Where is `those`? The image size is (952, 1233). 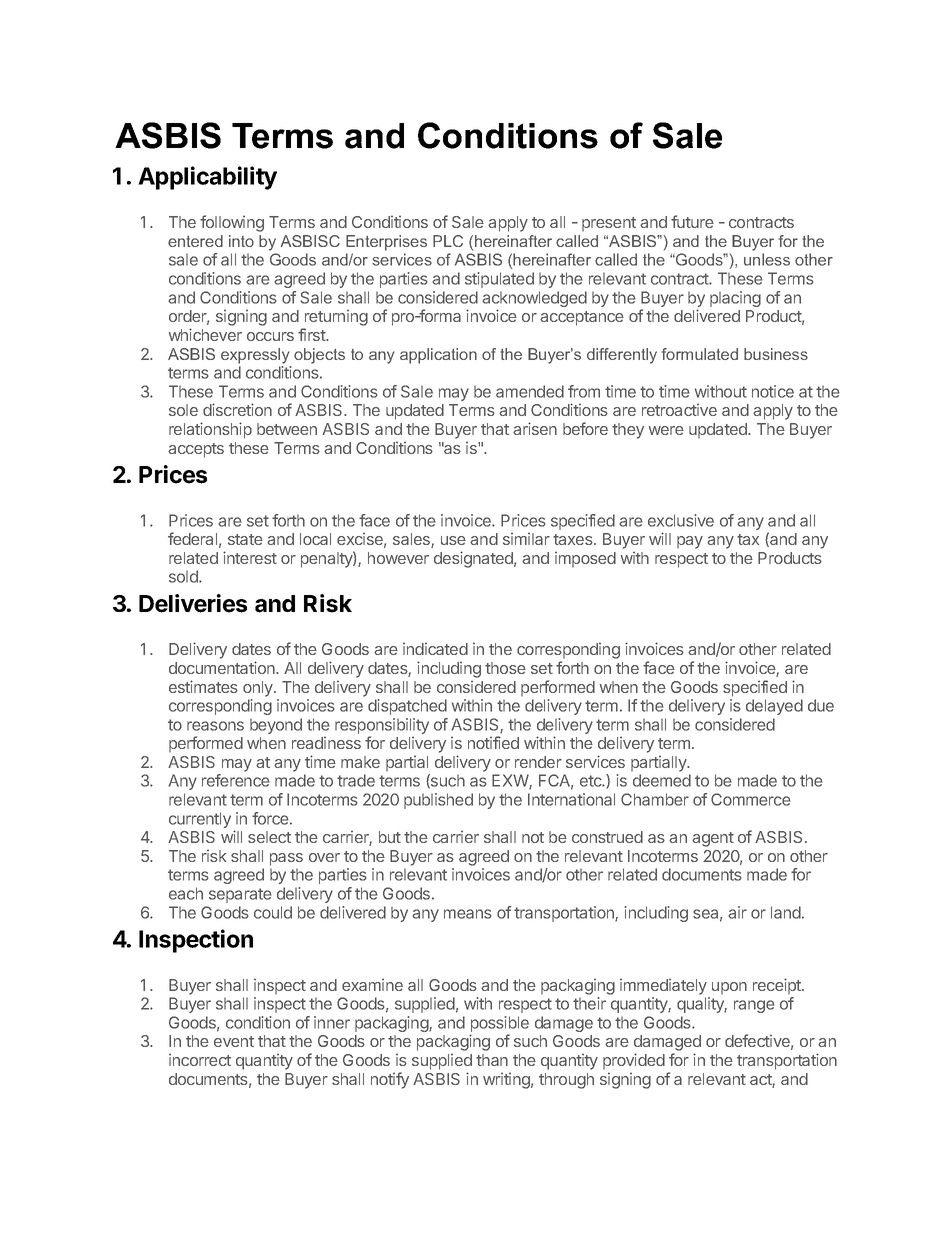 those is located at coordinates (505, 668).
